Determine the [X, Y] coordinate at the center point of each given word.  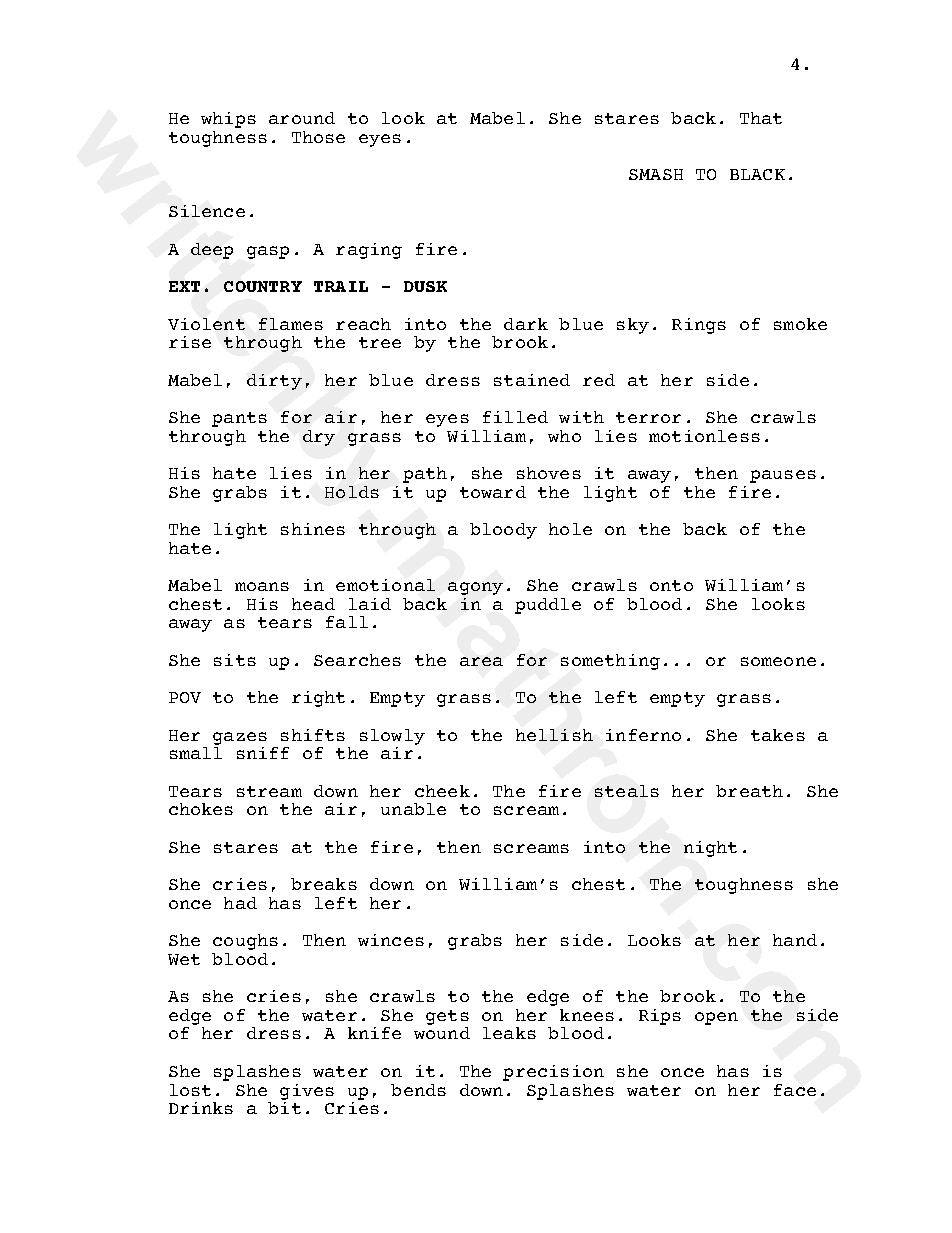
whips [228, 120]
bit [284, 1108]
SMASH [656, 174]
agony [475, 588]
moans [262, 586]
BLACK [757, 174]
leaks [509, 1033]
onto [671, 585]
